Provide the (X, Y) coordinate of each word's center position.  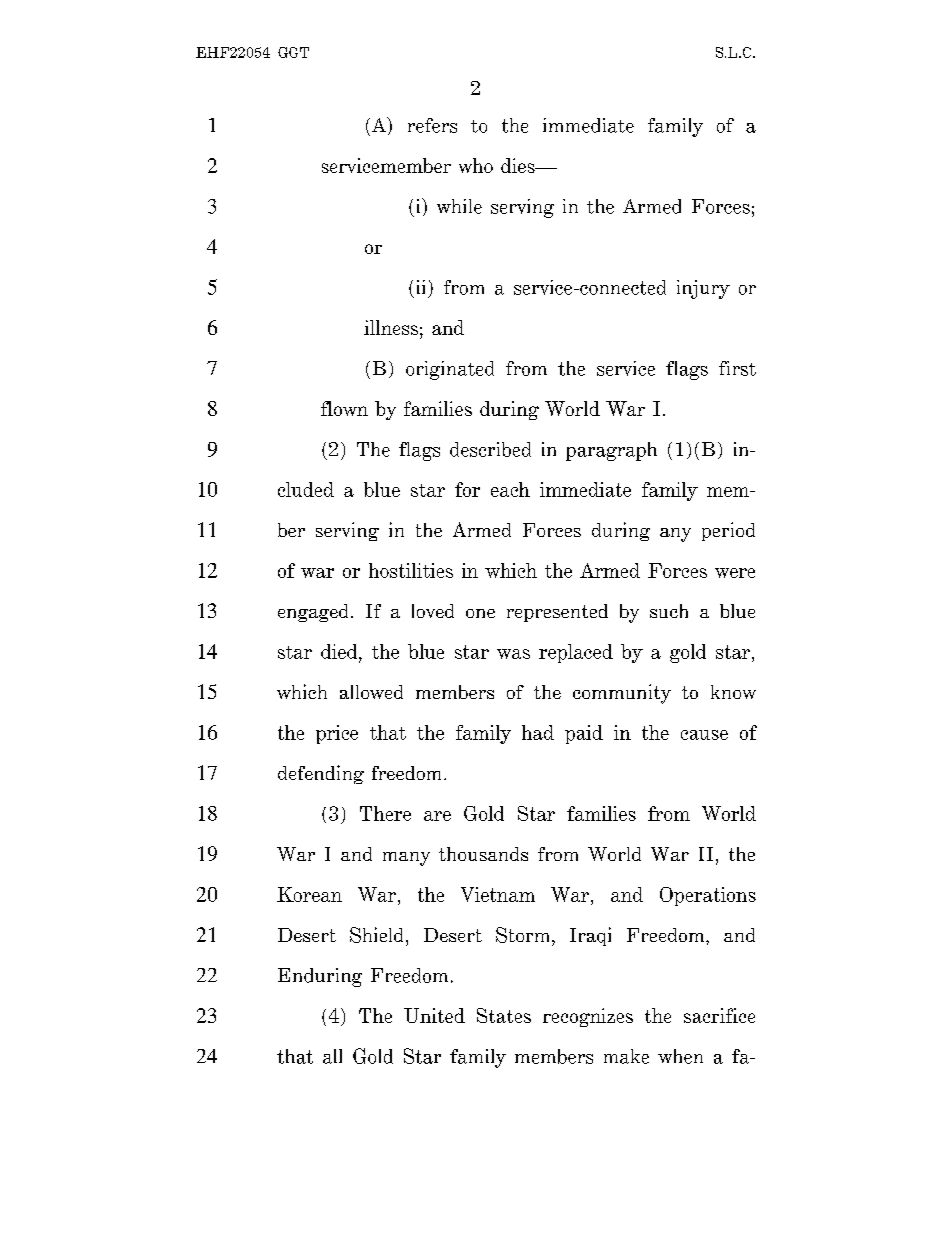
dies (519, 165)
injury (703, 289)
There (385, 813)
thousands (483, 854)
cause (704, 735)
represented (557, 613)
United (434, 1015)
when (680, 1056)
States (504, 1015)
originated (450, 370)
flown (344, 408)
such (669, 611)
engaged (315, 613)
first (737, 368)
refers (432, 125)
